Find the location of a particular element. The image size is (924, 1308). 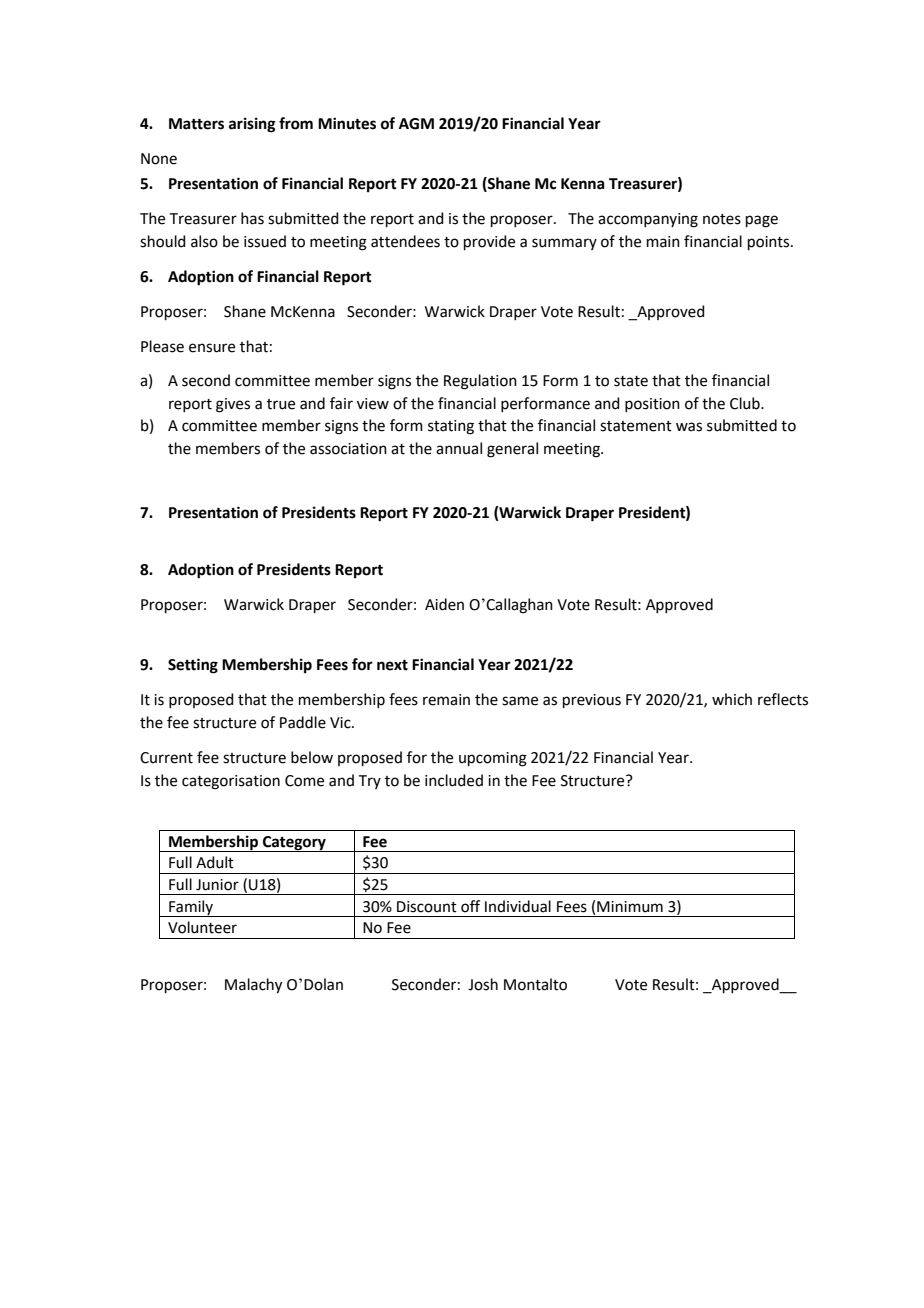

arising is located at coordinates (252, 125).
